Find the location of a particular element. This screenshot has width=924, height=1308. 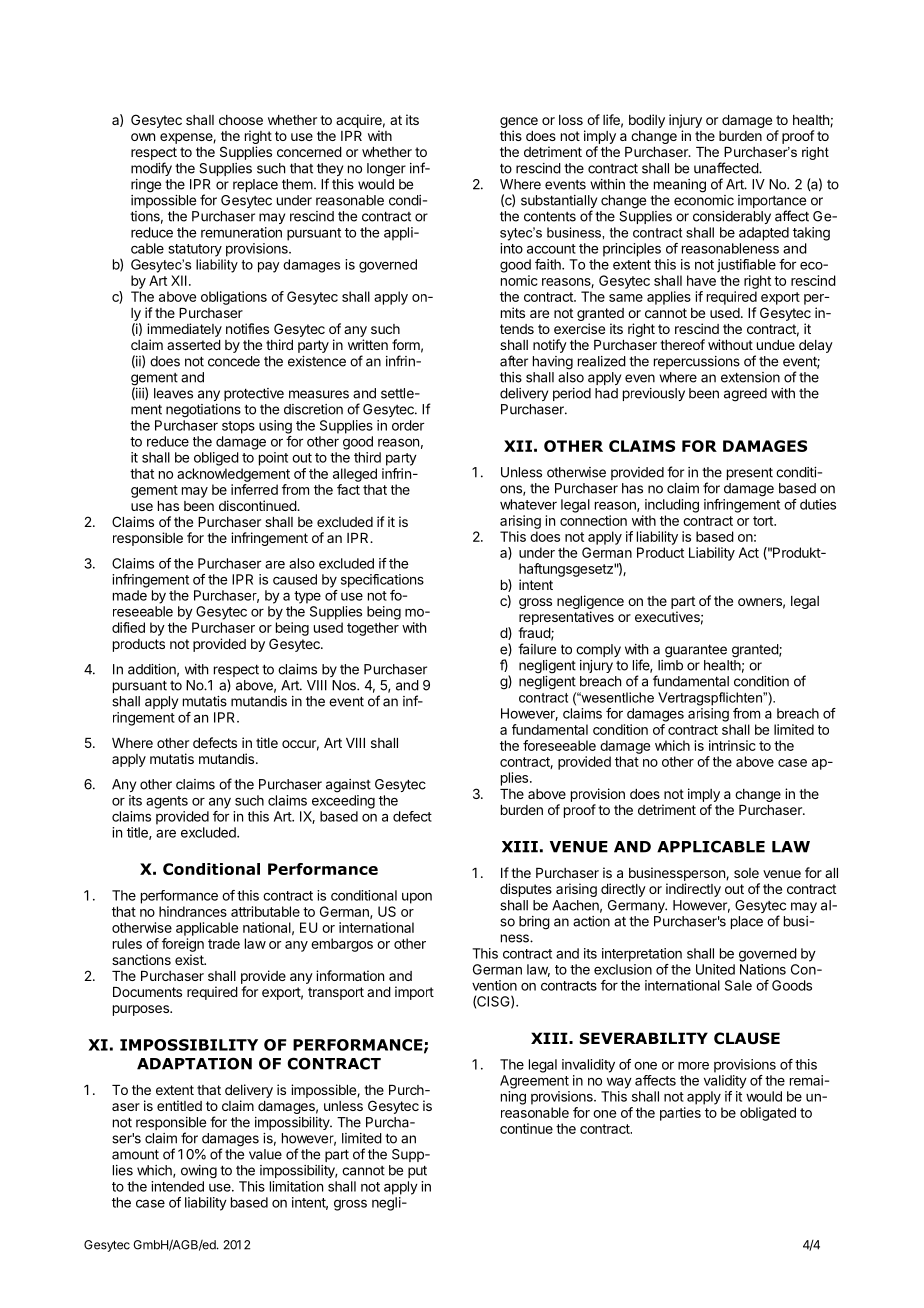

considerably is located at coordinates (732, 217).
